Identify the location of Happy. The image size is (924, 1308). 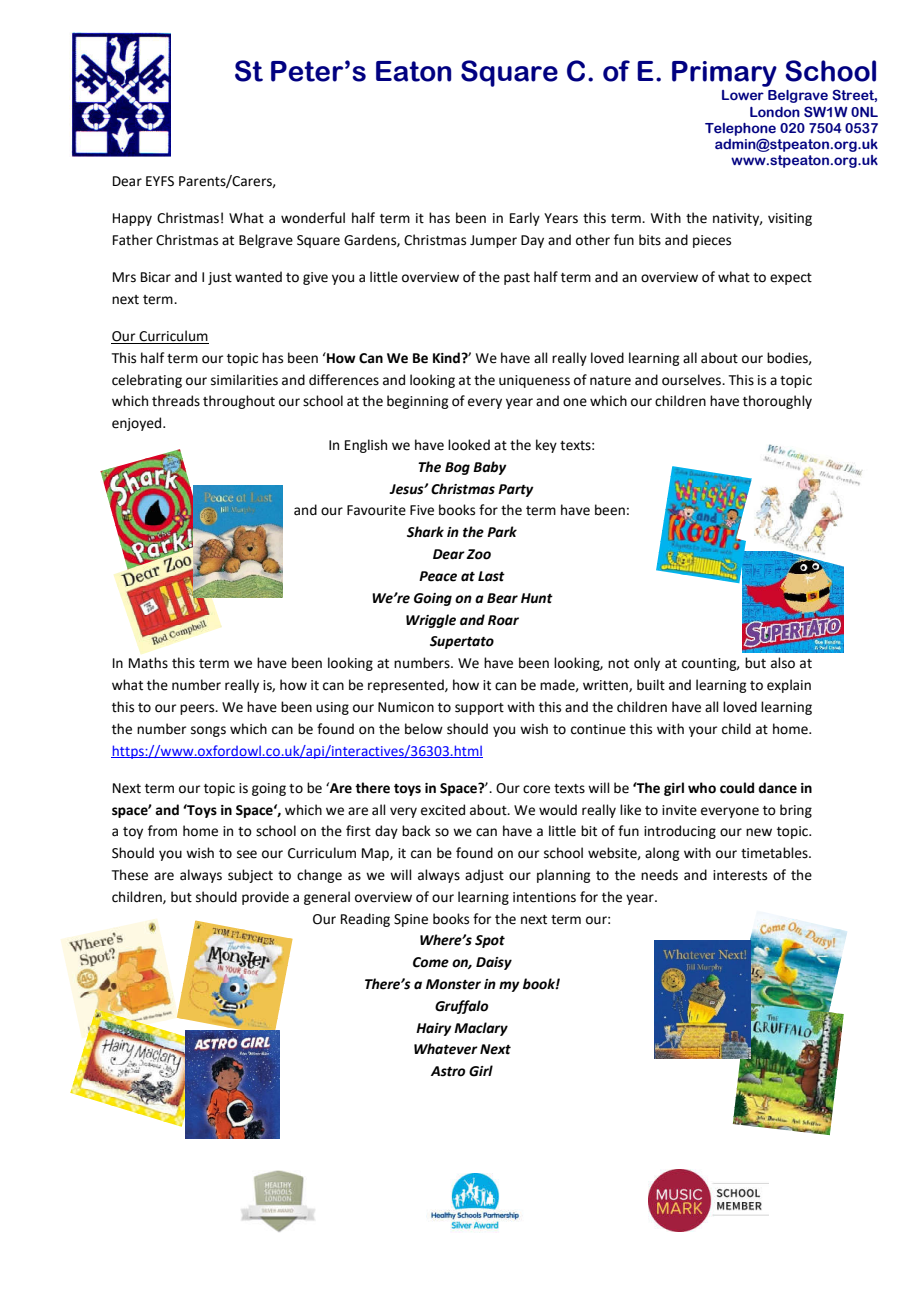
(132, 219).
